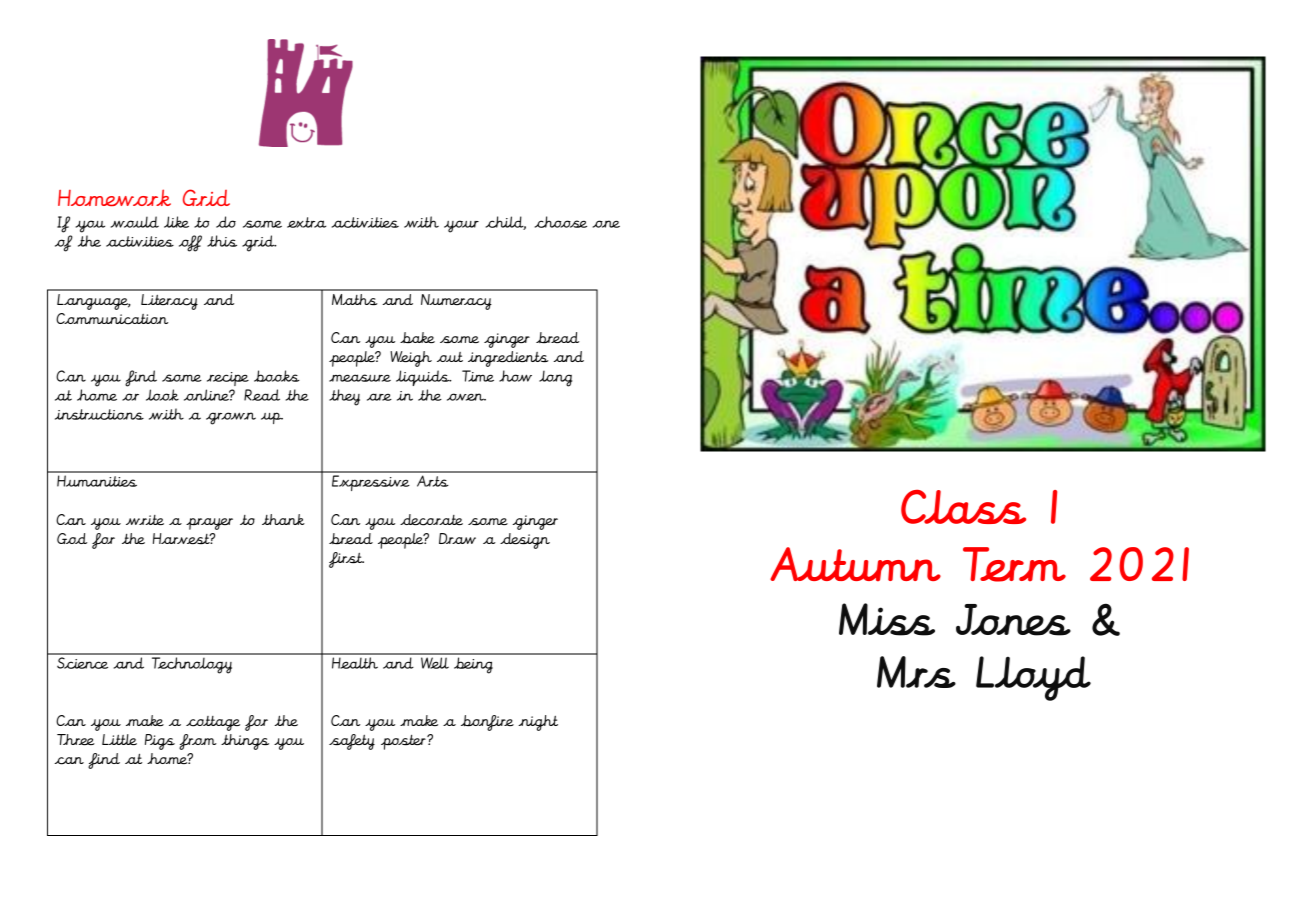  I want to click on Class, so click(963, 507).
